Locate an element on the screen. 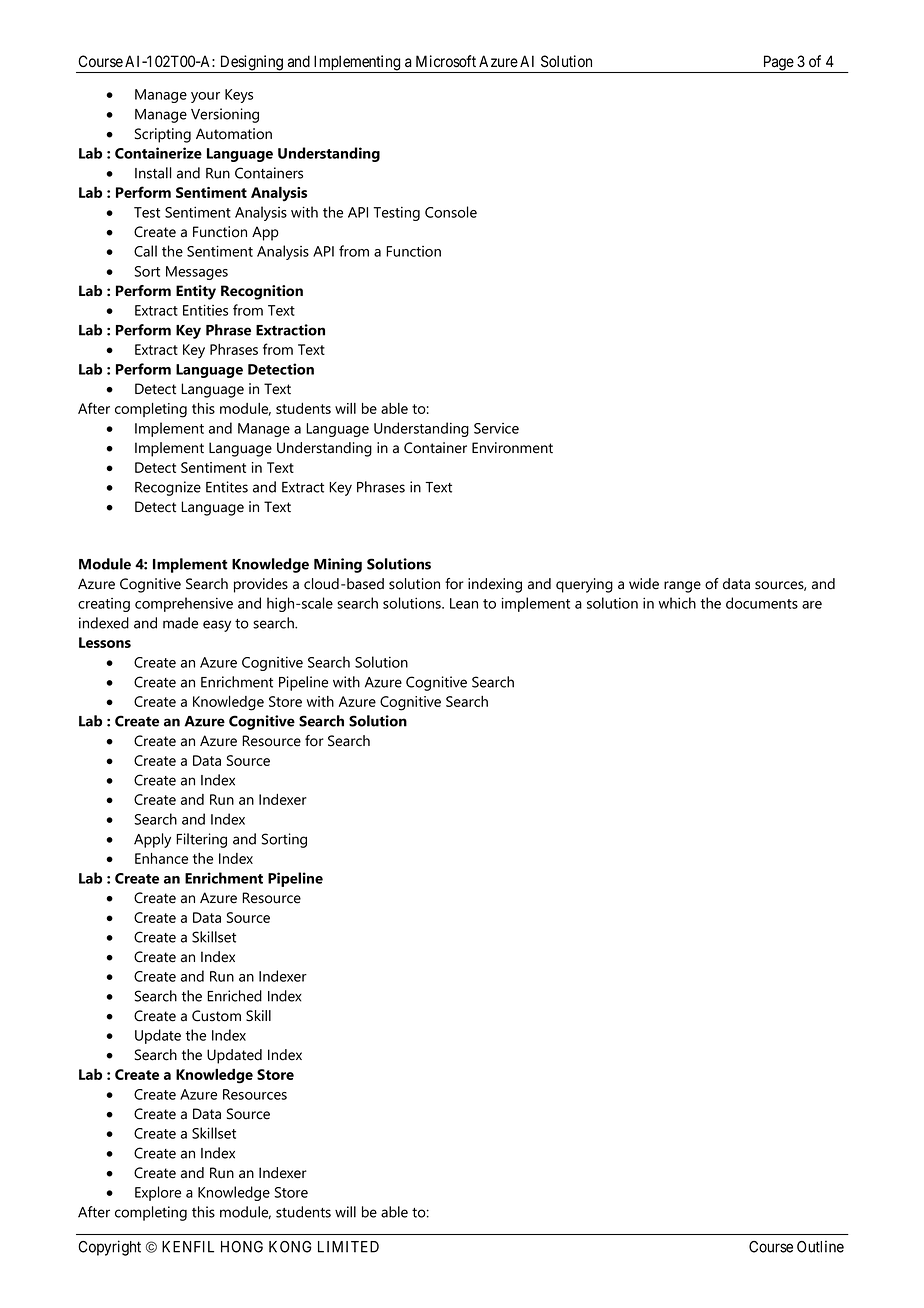  Page is located at coordinates (778, 64).
